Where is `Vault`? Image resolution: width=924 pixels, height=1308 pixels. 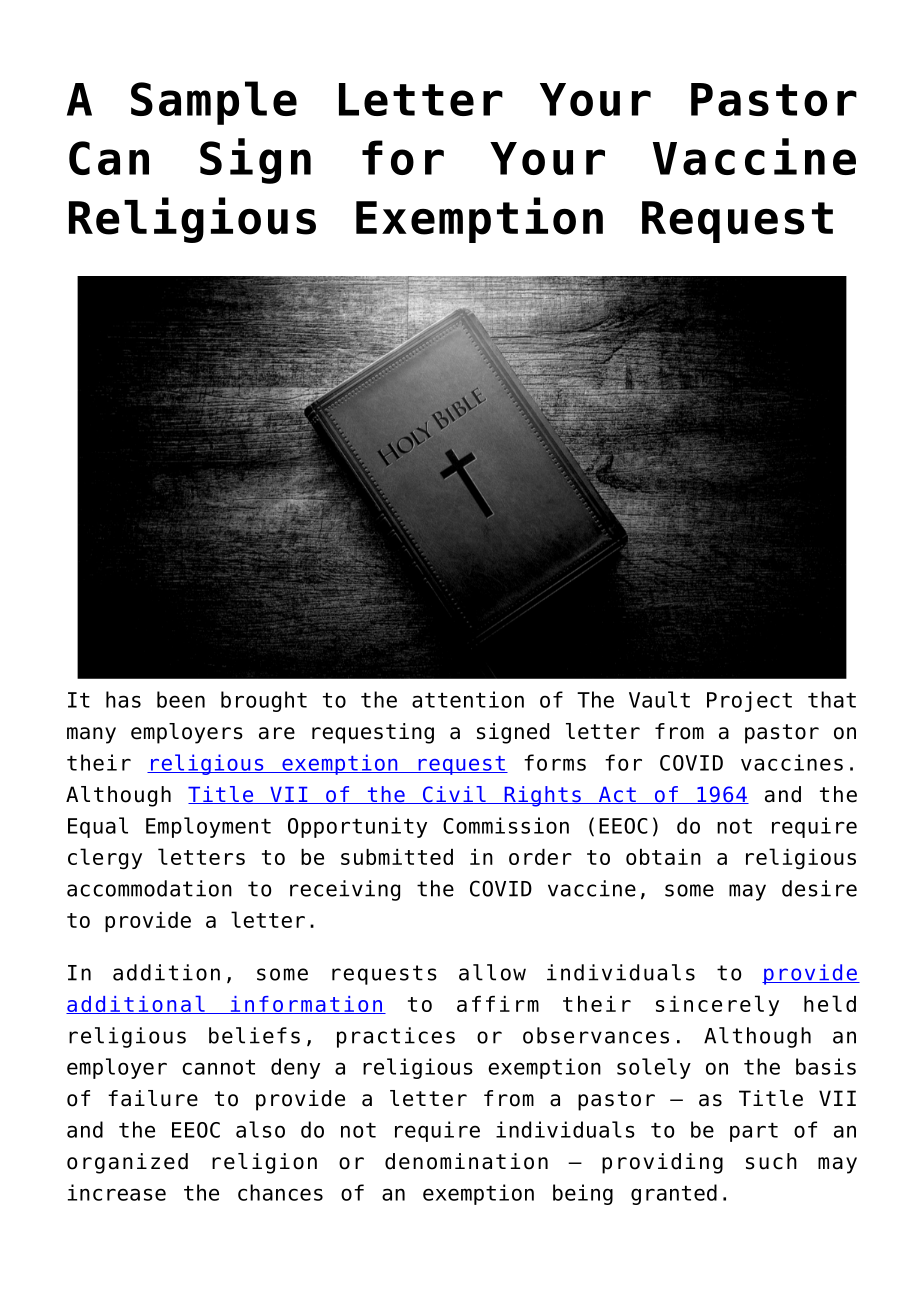
Vault is located at coordinates (659, 699).
